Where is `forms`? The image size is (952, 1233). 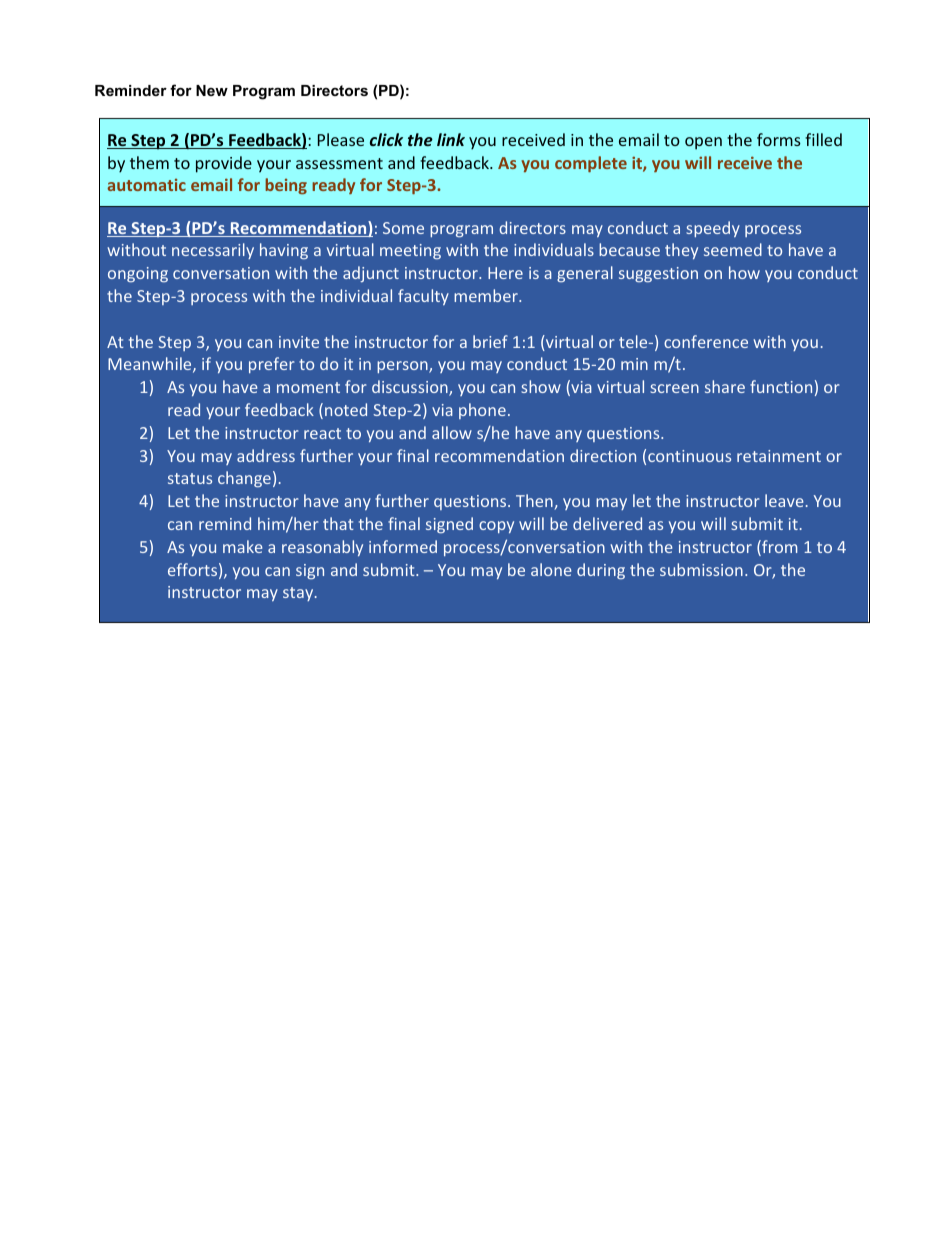
forms is located at coordinates (779, 139).
